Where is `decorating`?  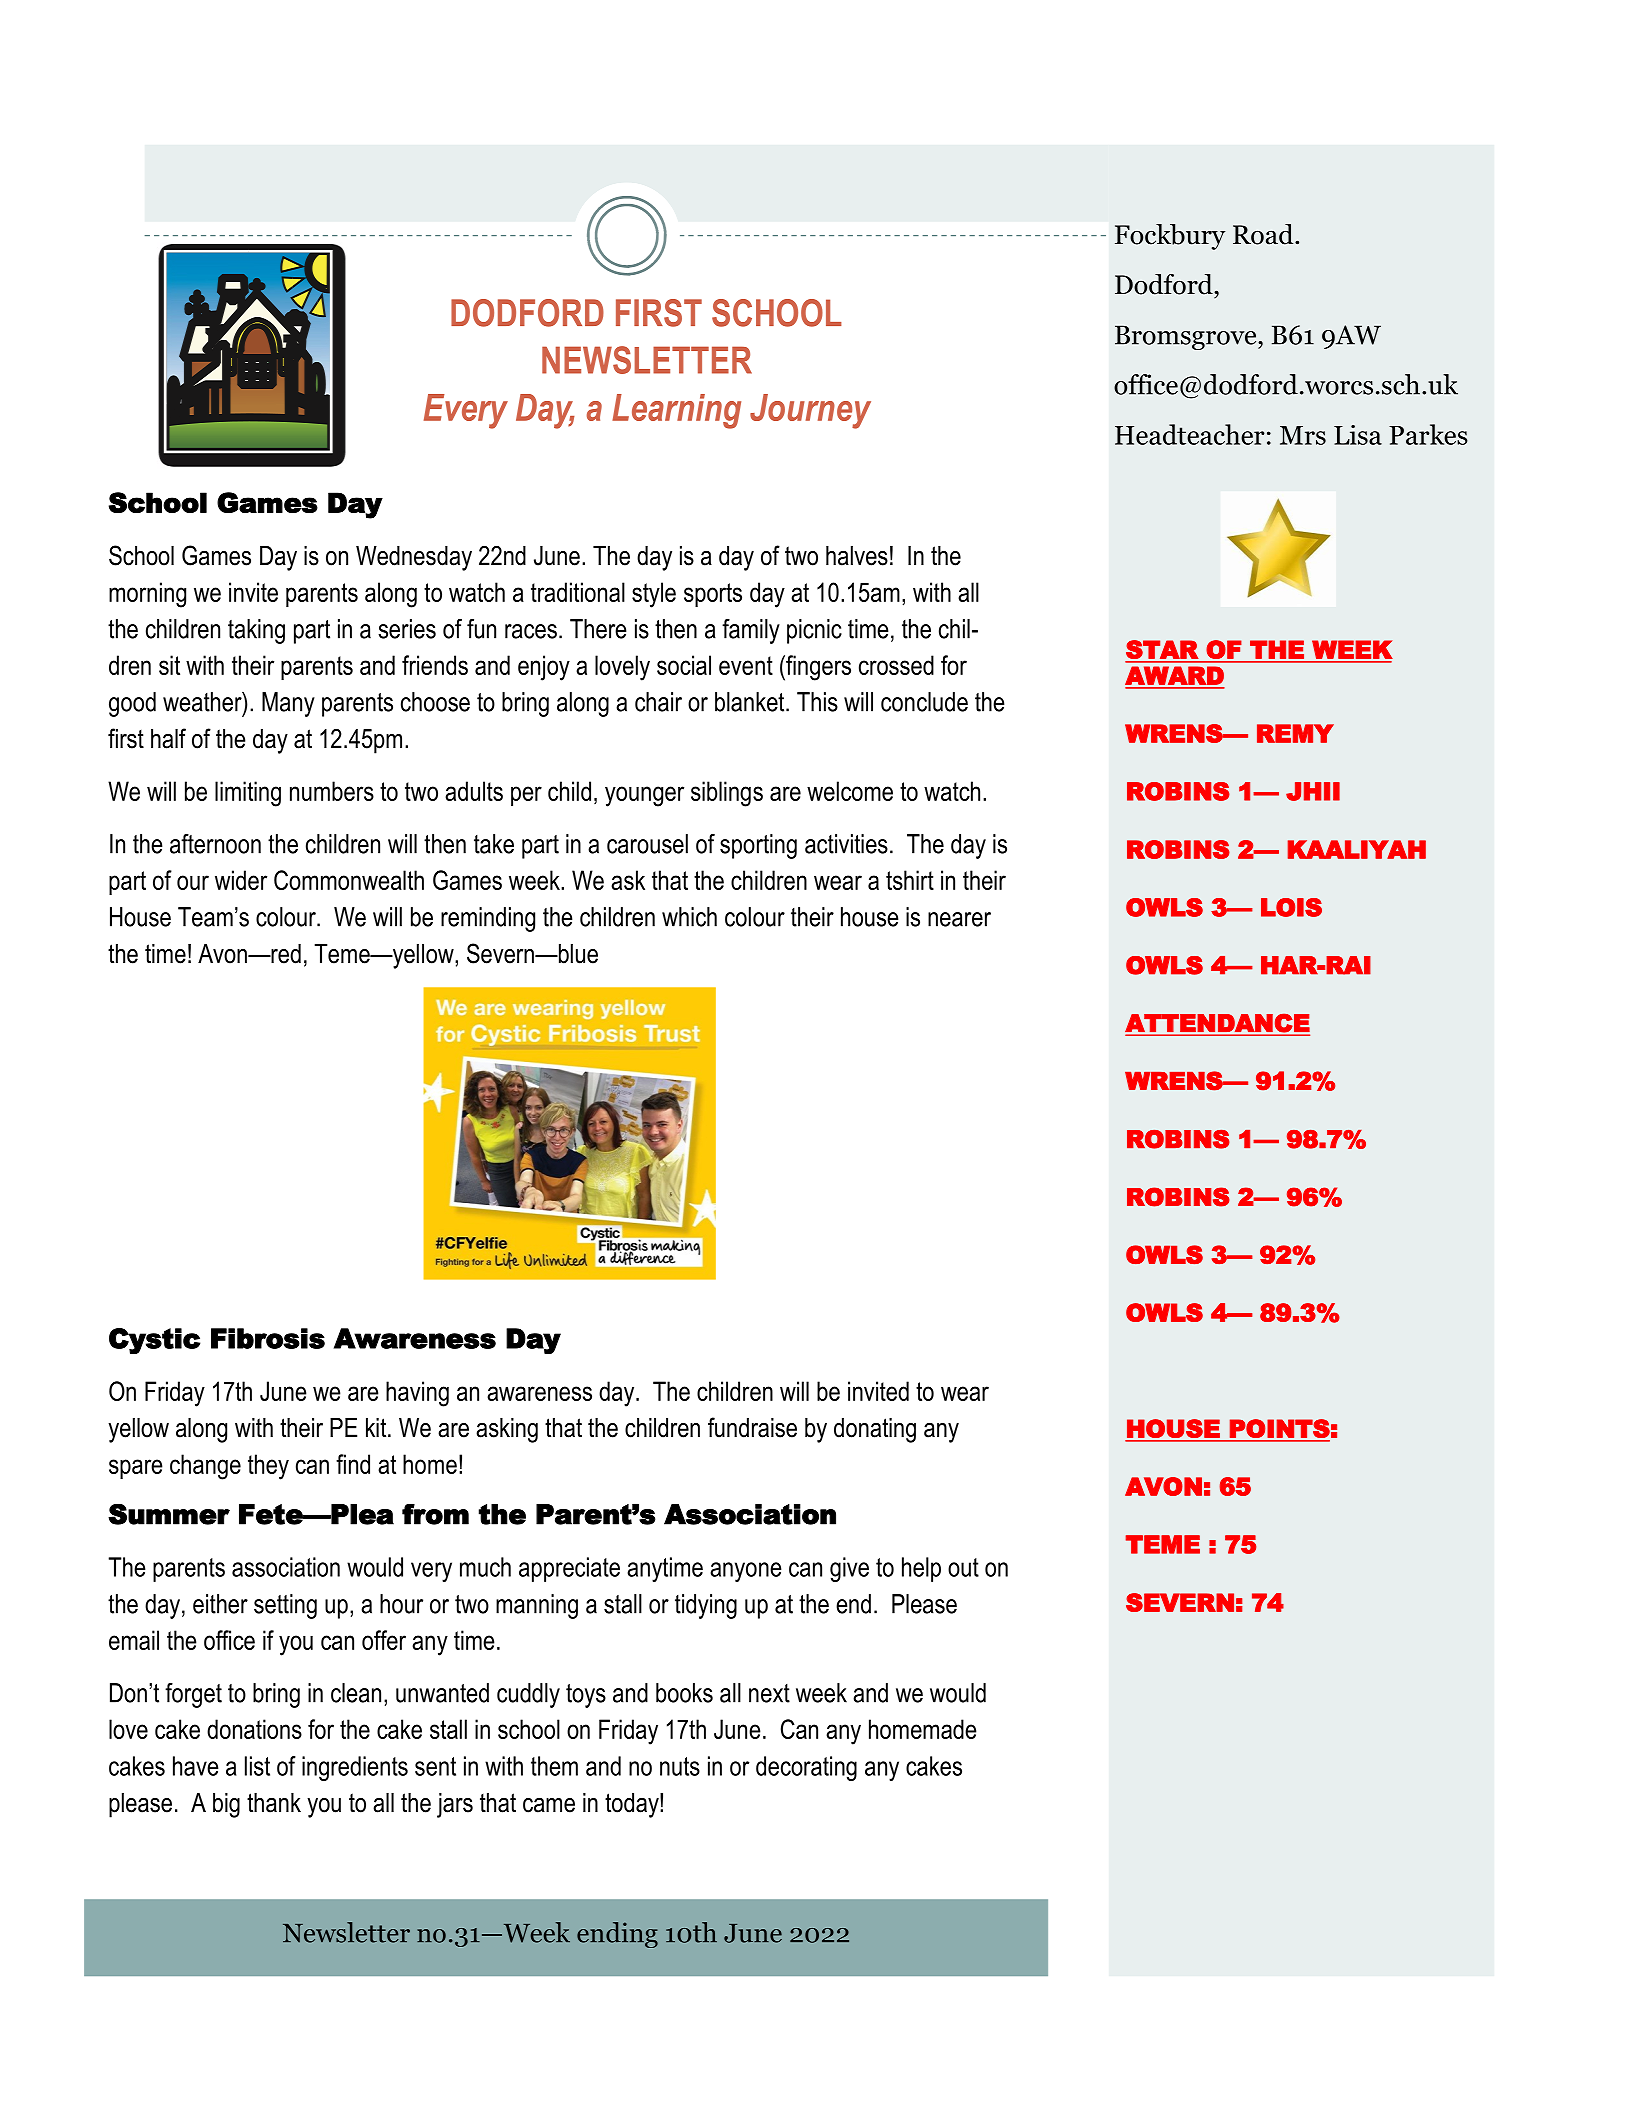
decorating is located at coordinates (806, 1768).
